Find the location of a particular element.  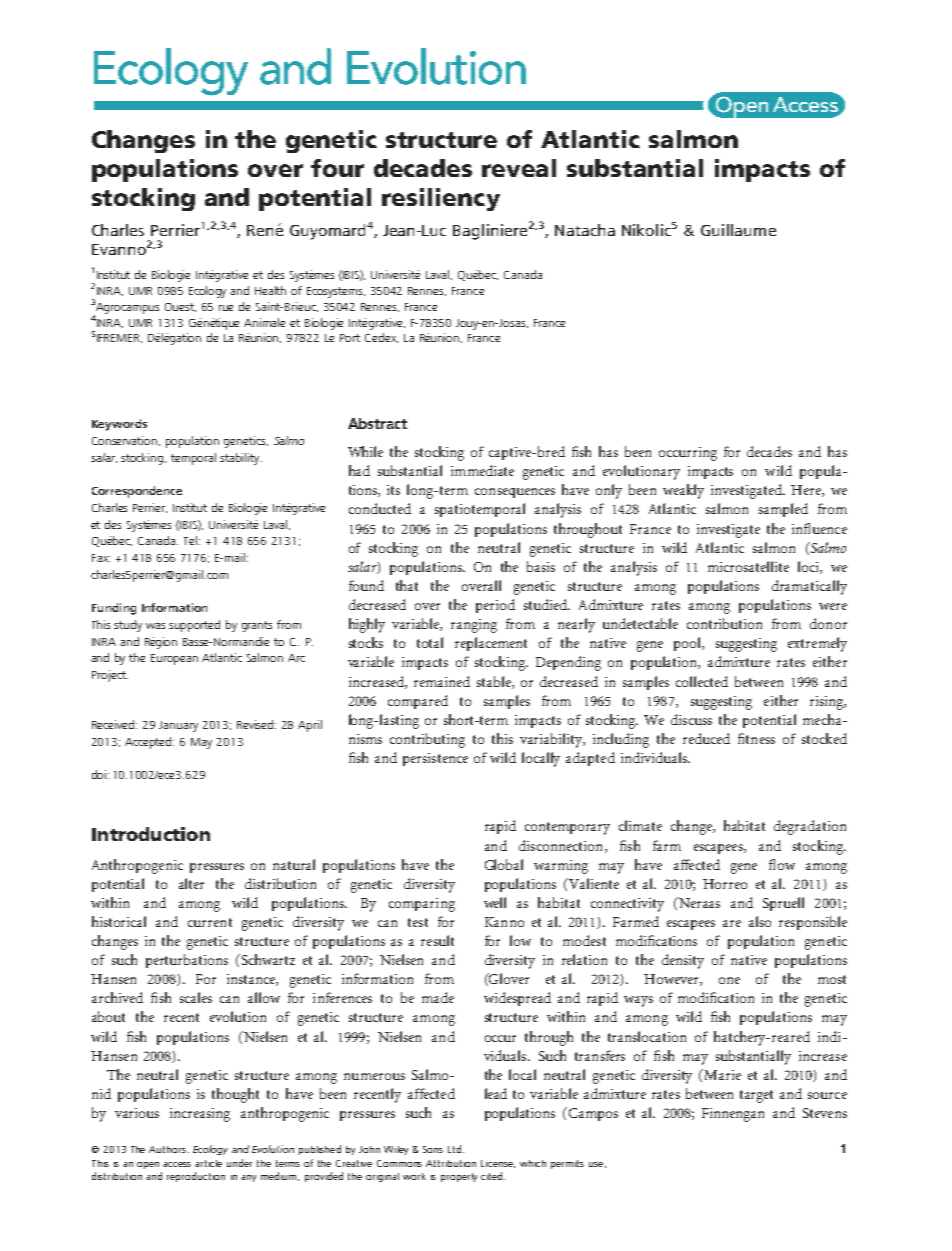

European is located at coordinates (174, 659).
